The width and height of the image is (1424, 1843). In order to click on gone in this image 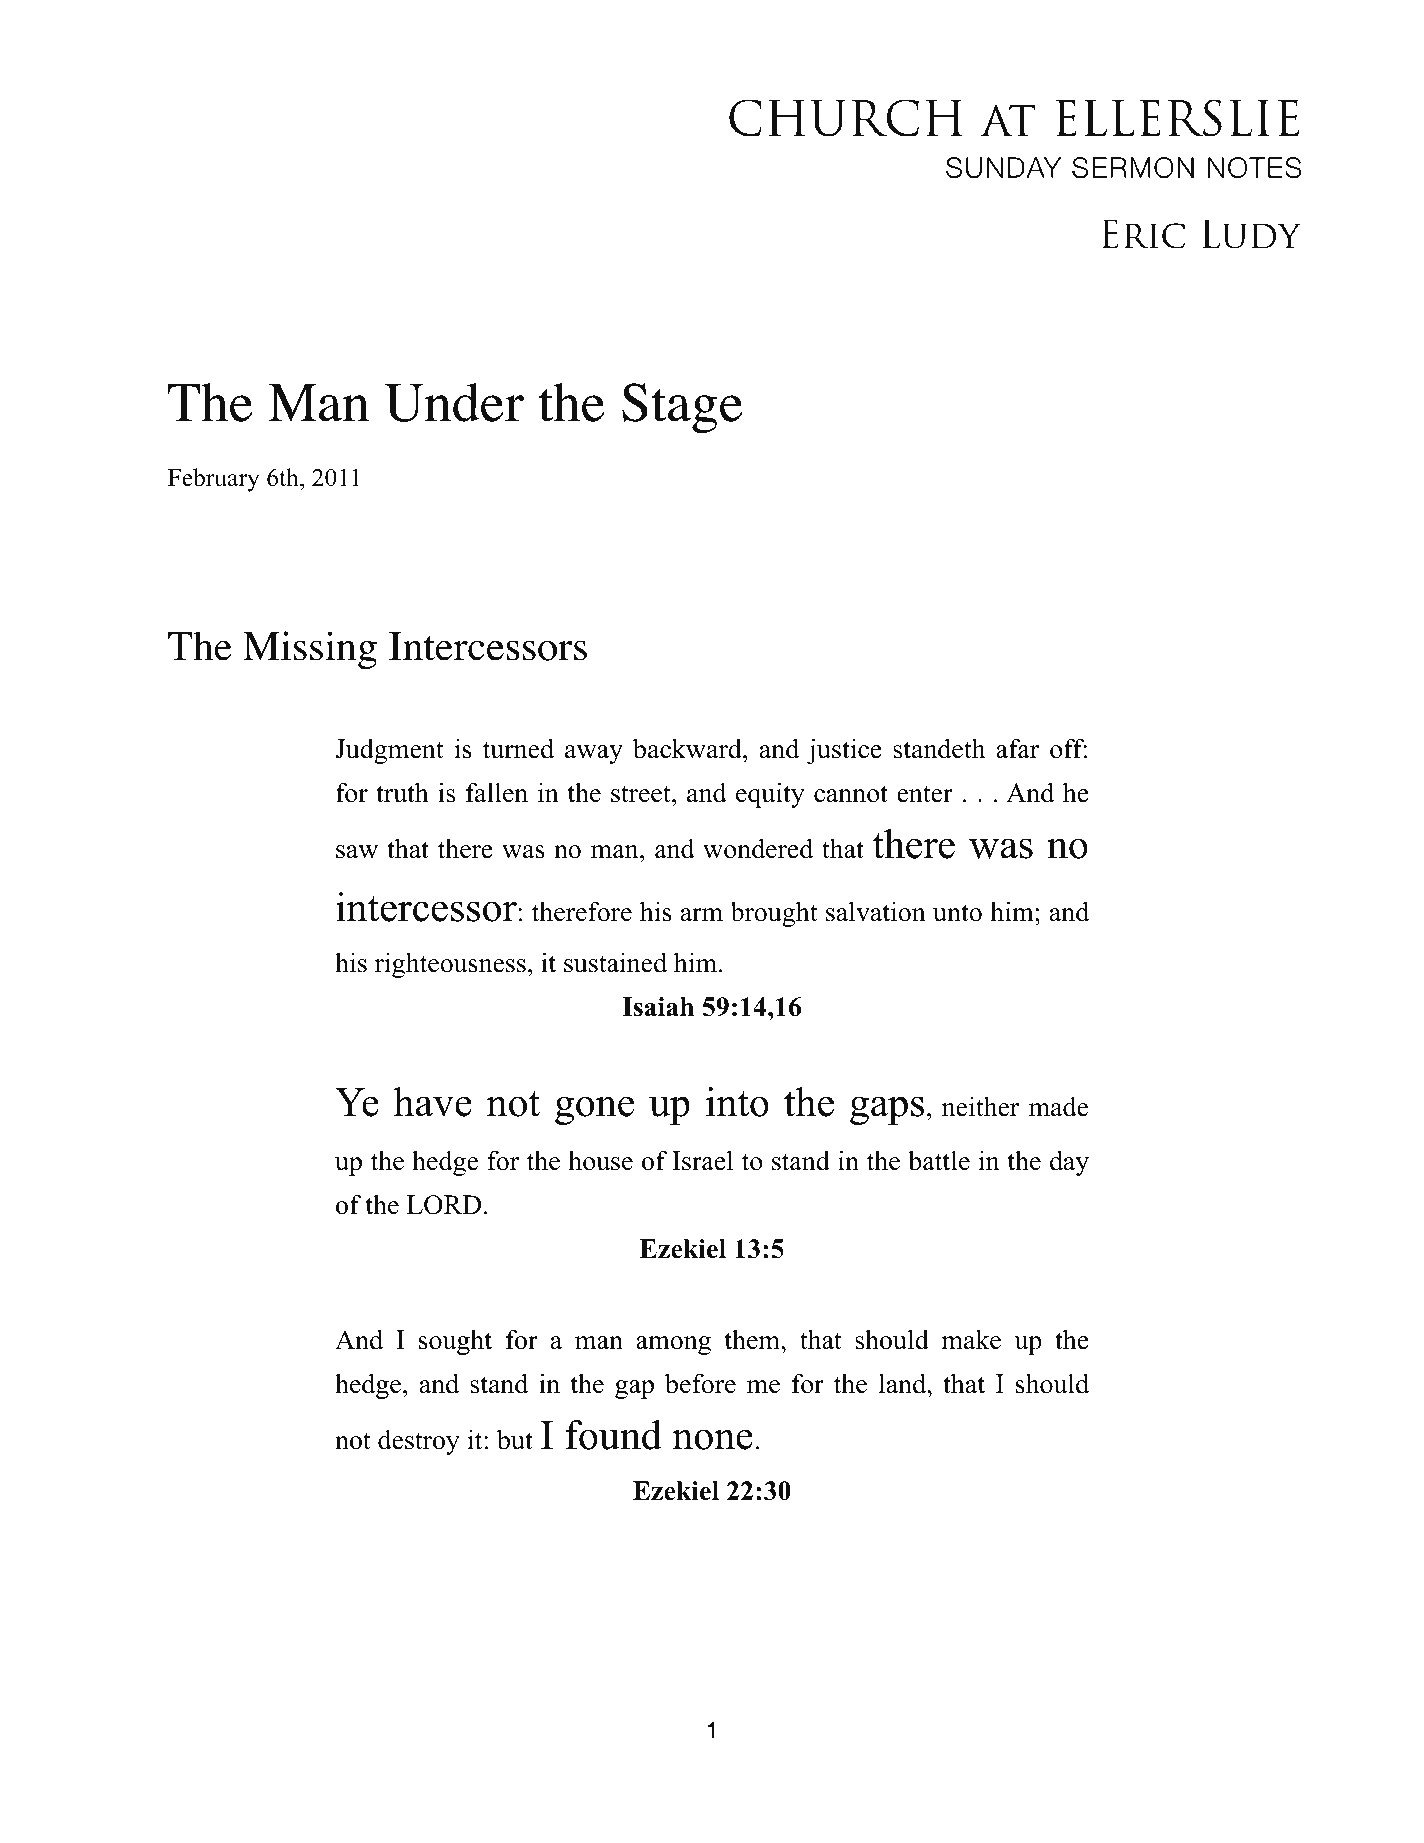, I will do `click(594, 1110)`.
